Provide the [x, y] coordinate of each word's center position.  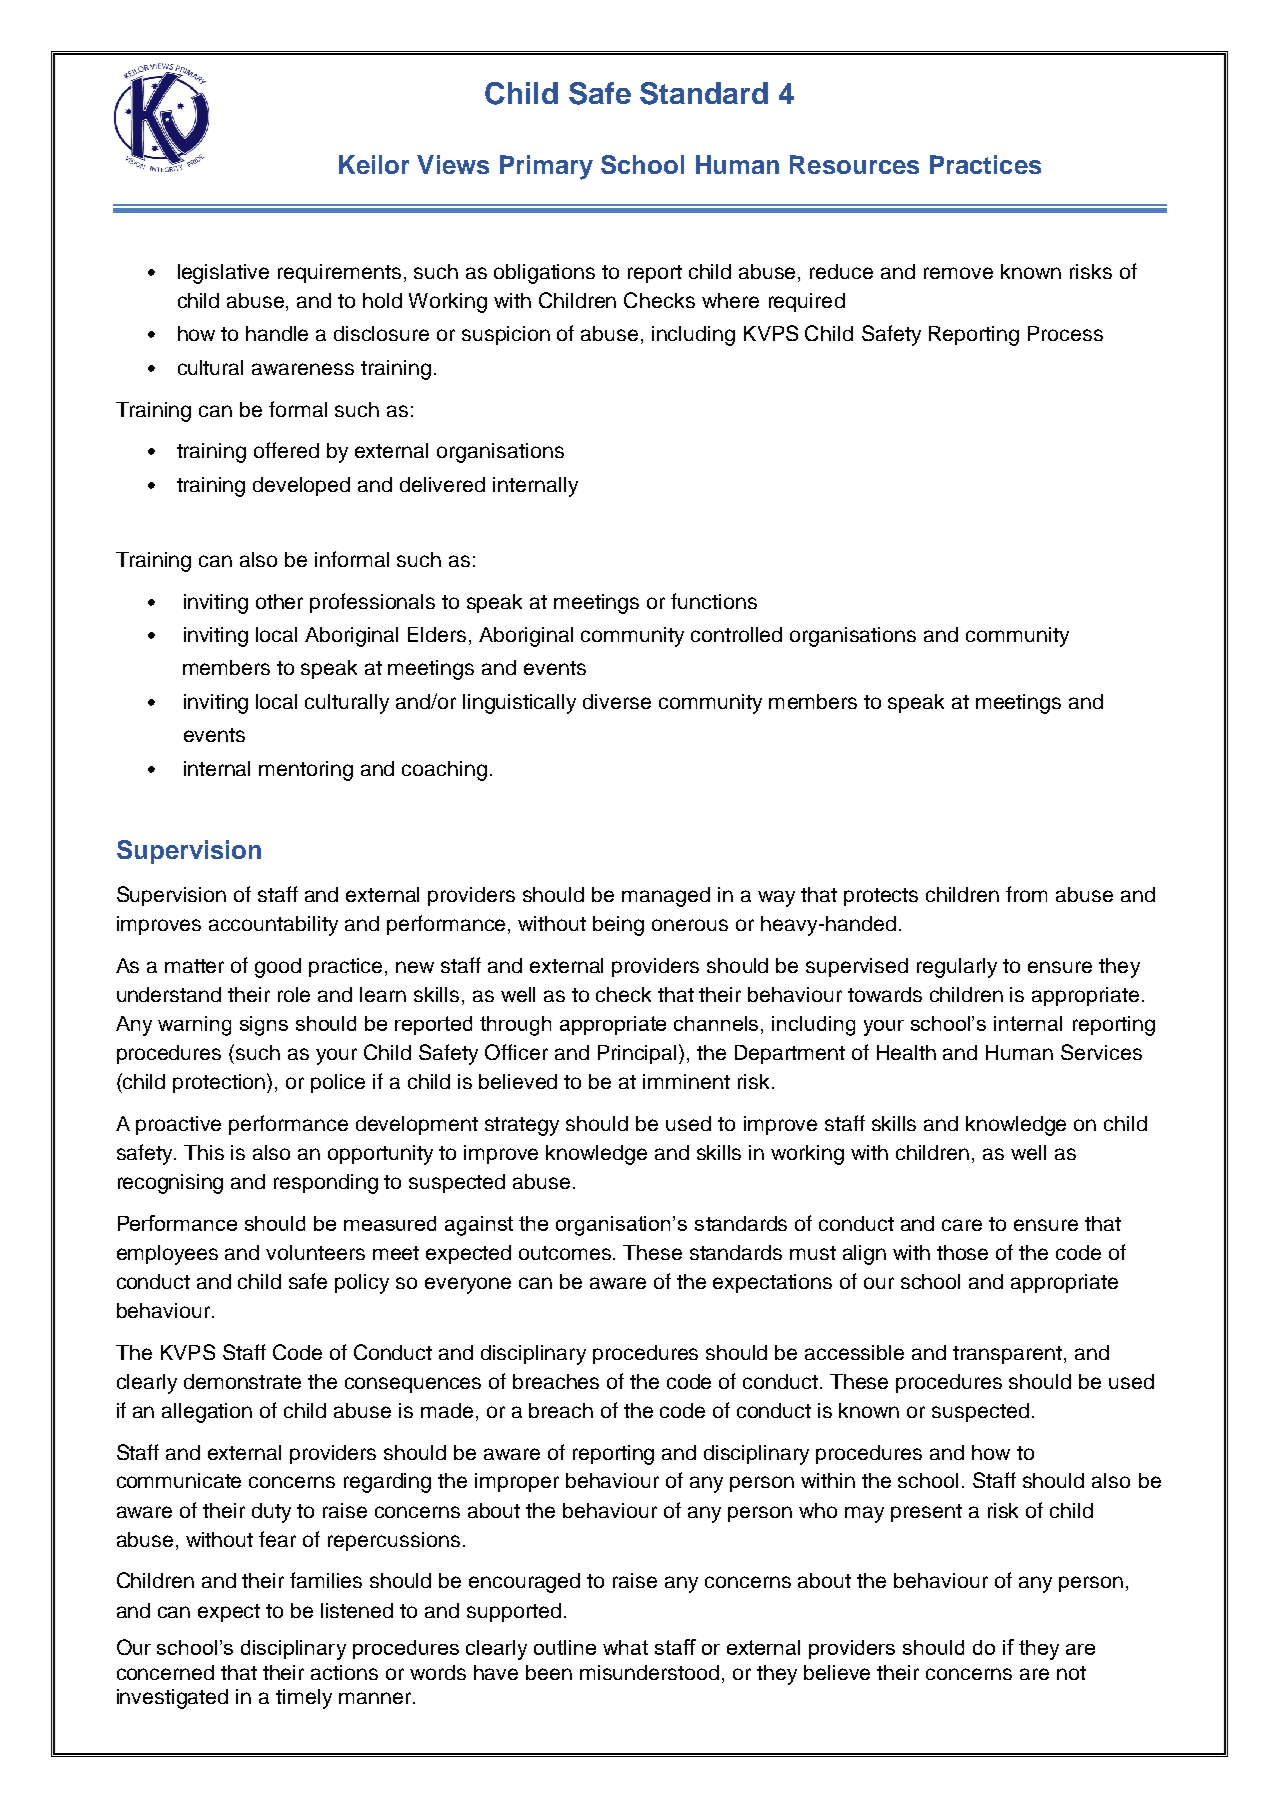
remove [958, 273]
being [618, 926]
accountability [273, 926]
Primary [546, 167]
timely [304, 1699]
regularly [957, 968]
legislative [223, 274]
